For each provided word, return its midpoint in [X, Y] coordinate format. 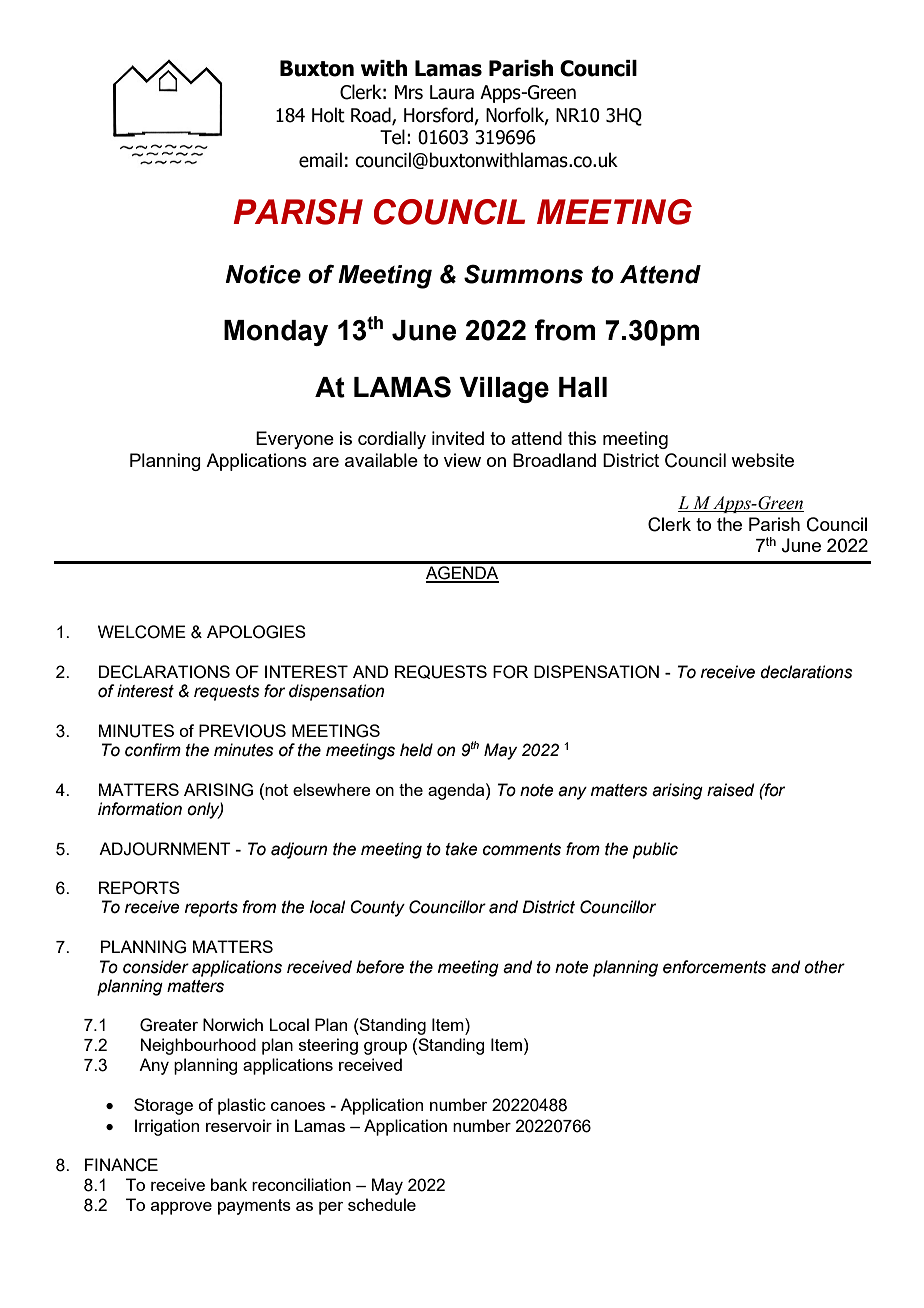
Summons [523, 274]
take [462, 849]
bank [229, 1184]
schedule [382, 1204]
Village [504, 390]
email [320, 160]
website [762, 460]
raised [731, 790]
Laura [452, 92]
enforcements [714, 967]
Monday [276, 333]
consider [156, 967]
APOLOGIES [256, 632]
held [416, 750]
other [824, 967]
